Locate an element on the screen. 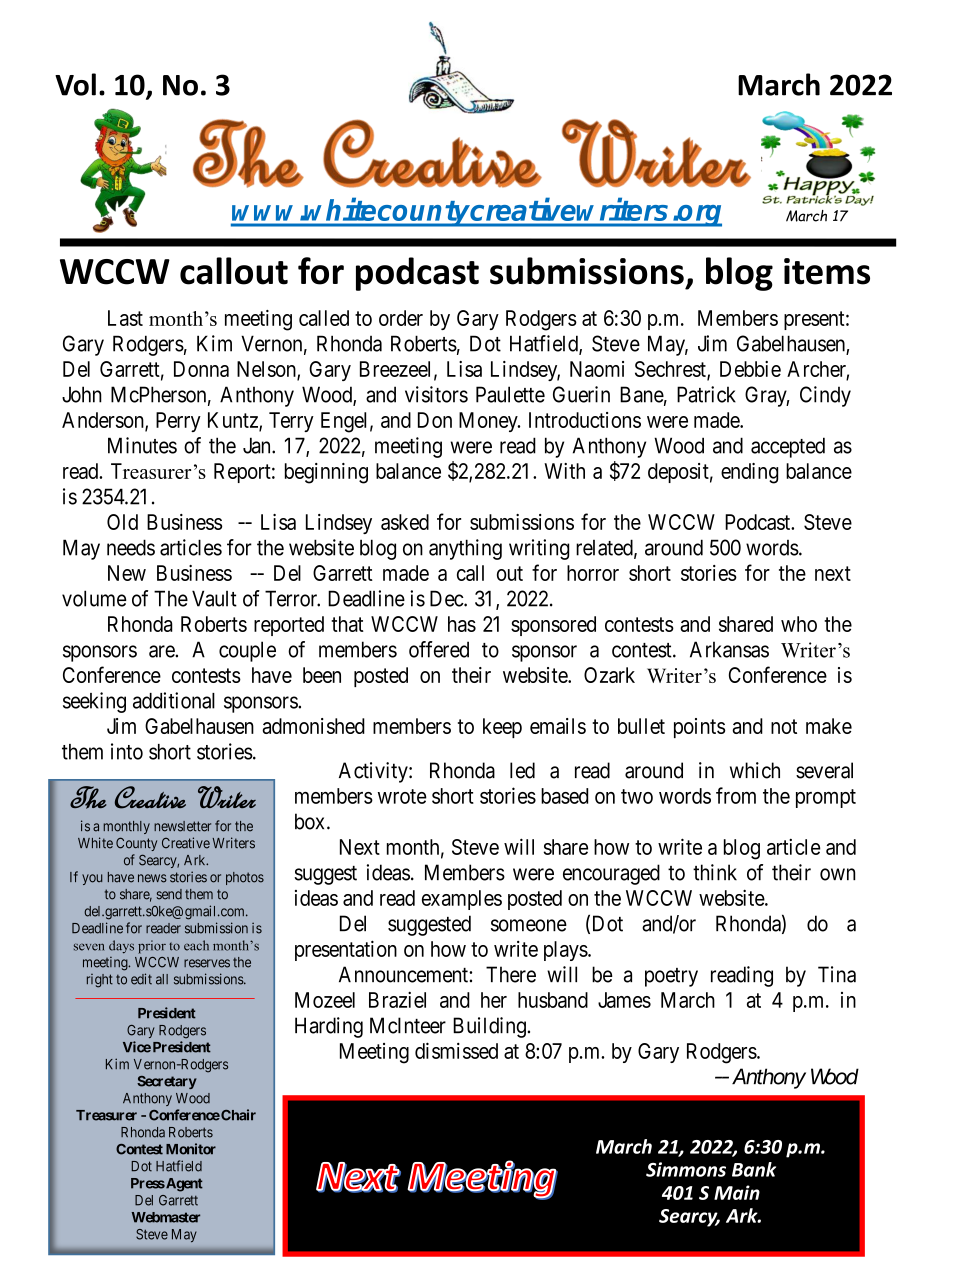 The width and height of the screenshot is (956, 1275). poetry is located at coordinates (671, 977).
